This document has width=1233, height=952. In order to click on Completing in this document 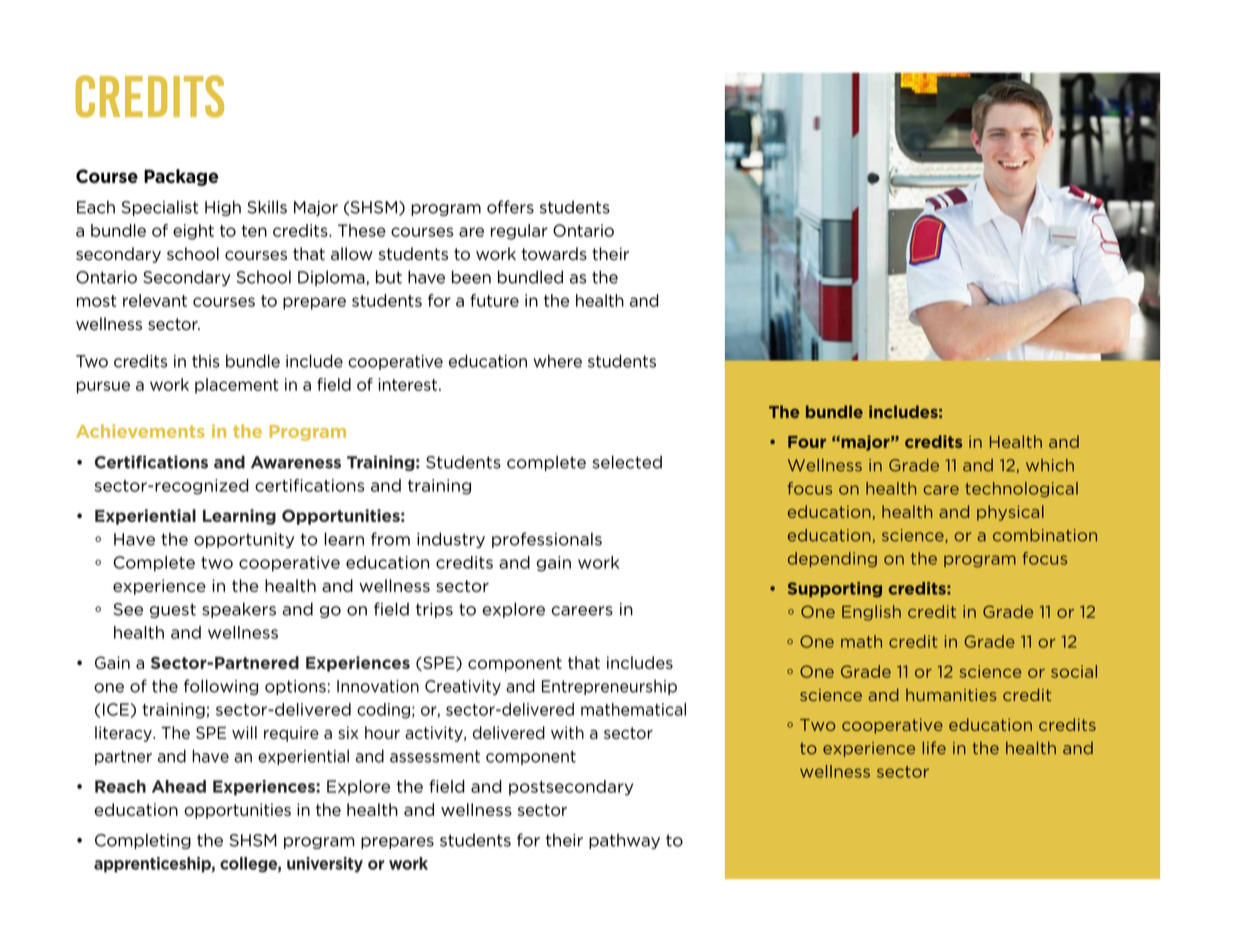, I will do `click(143, 841)`.
